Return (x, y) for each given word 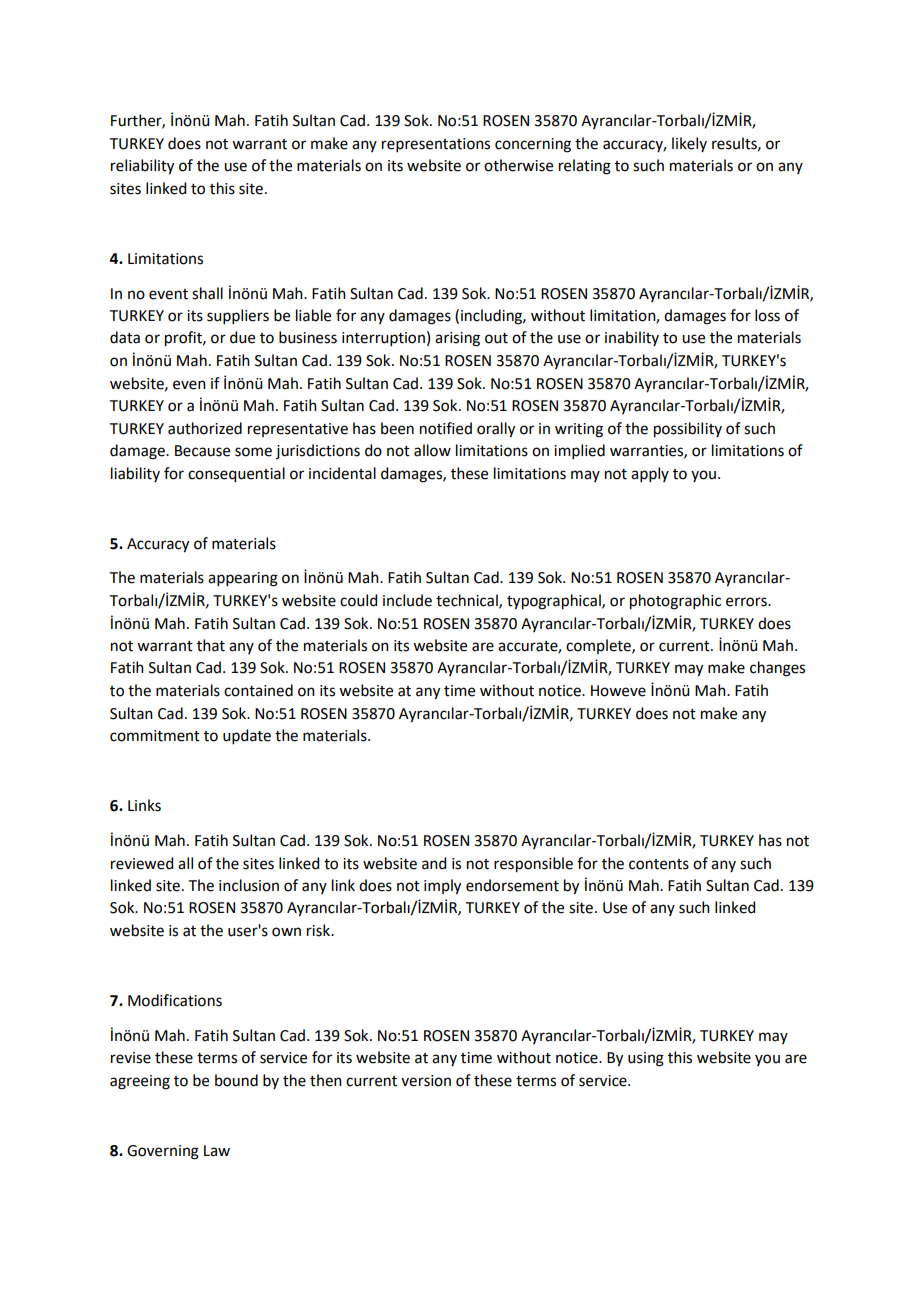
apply (650, 474)
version (426, 1081)
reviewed (142, 863)
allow (432, 450)
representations (436, 145)
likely (689, 144)
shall (207, 293)
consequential (236, 475)
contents (659, 864)
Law (217, 1151)
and (434, 863)
